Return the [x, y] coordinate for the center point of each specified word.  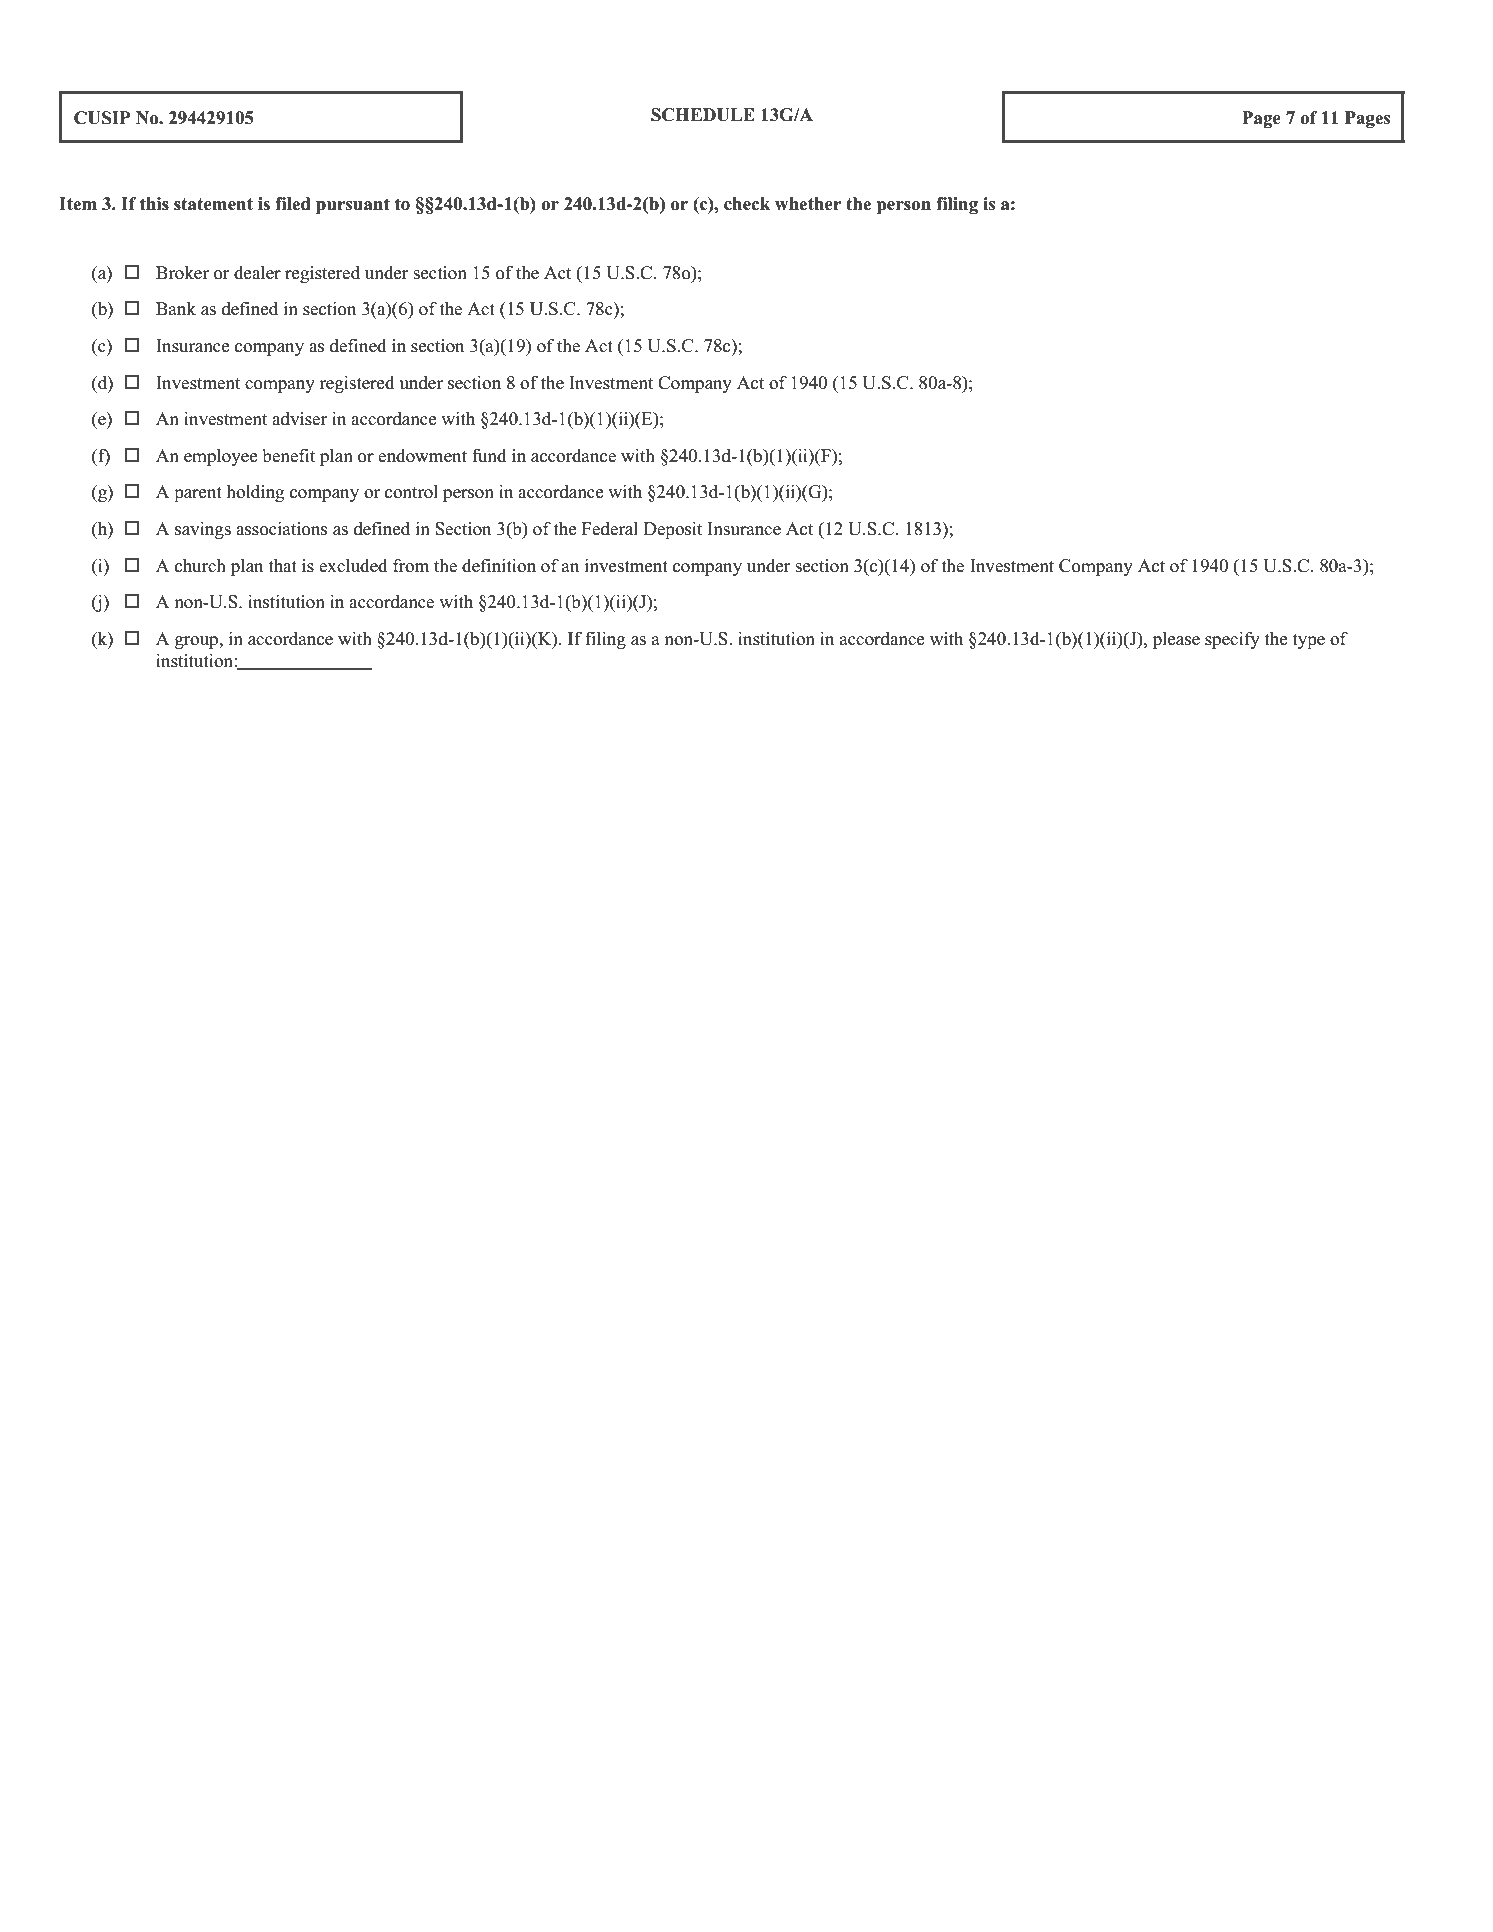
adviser [299, 419]
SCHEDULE [703, 115]
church [200, 566]
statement [213, 204]
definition [499, 566]
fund [489, 456]
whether [808, 204]
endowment [422, 456]
